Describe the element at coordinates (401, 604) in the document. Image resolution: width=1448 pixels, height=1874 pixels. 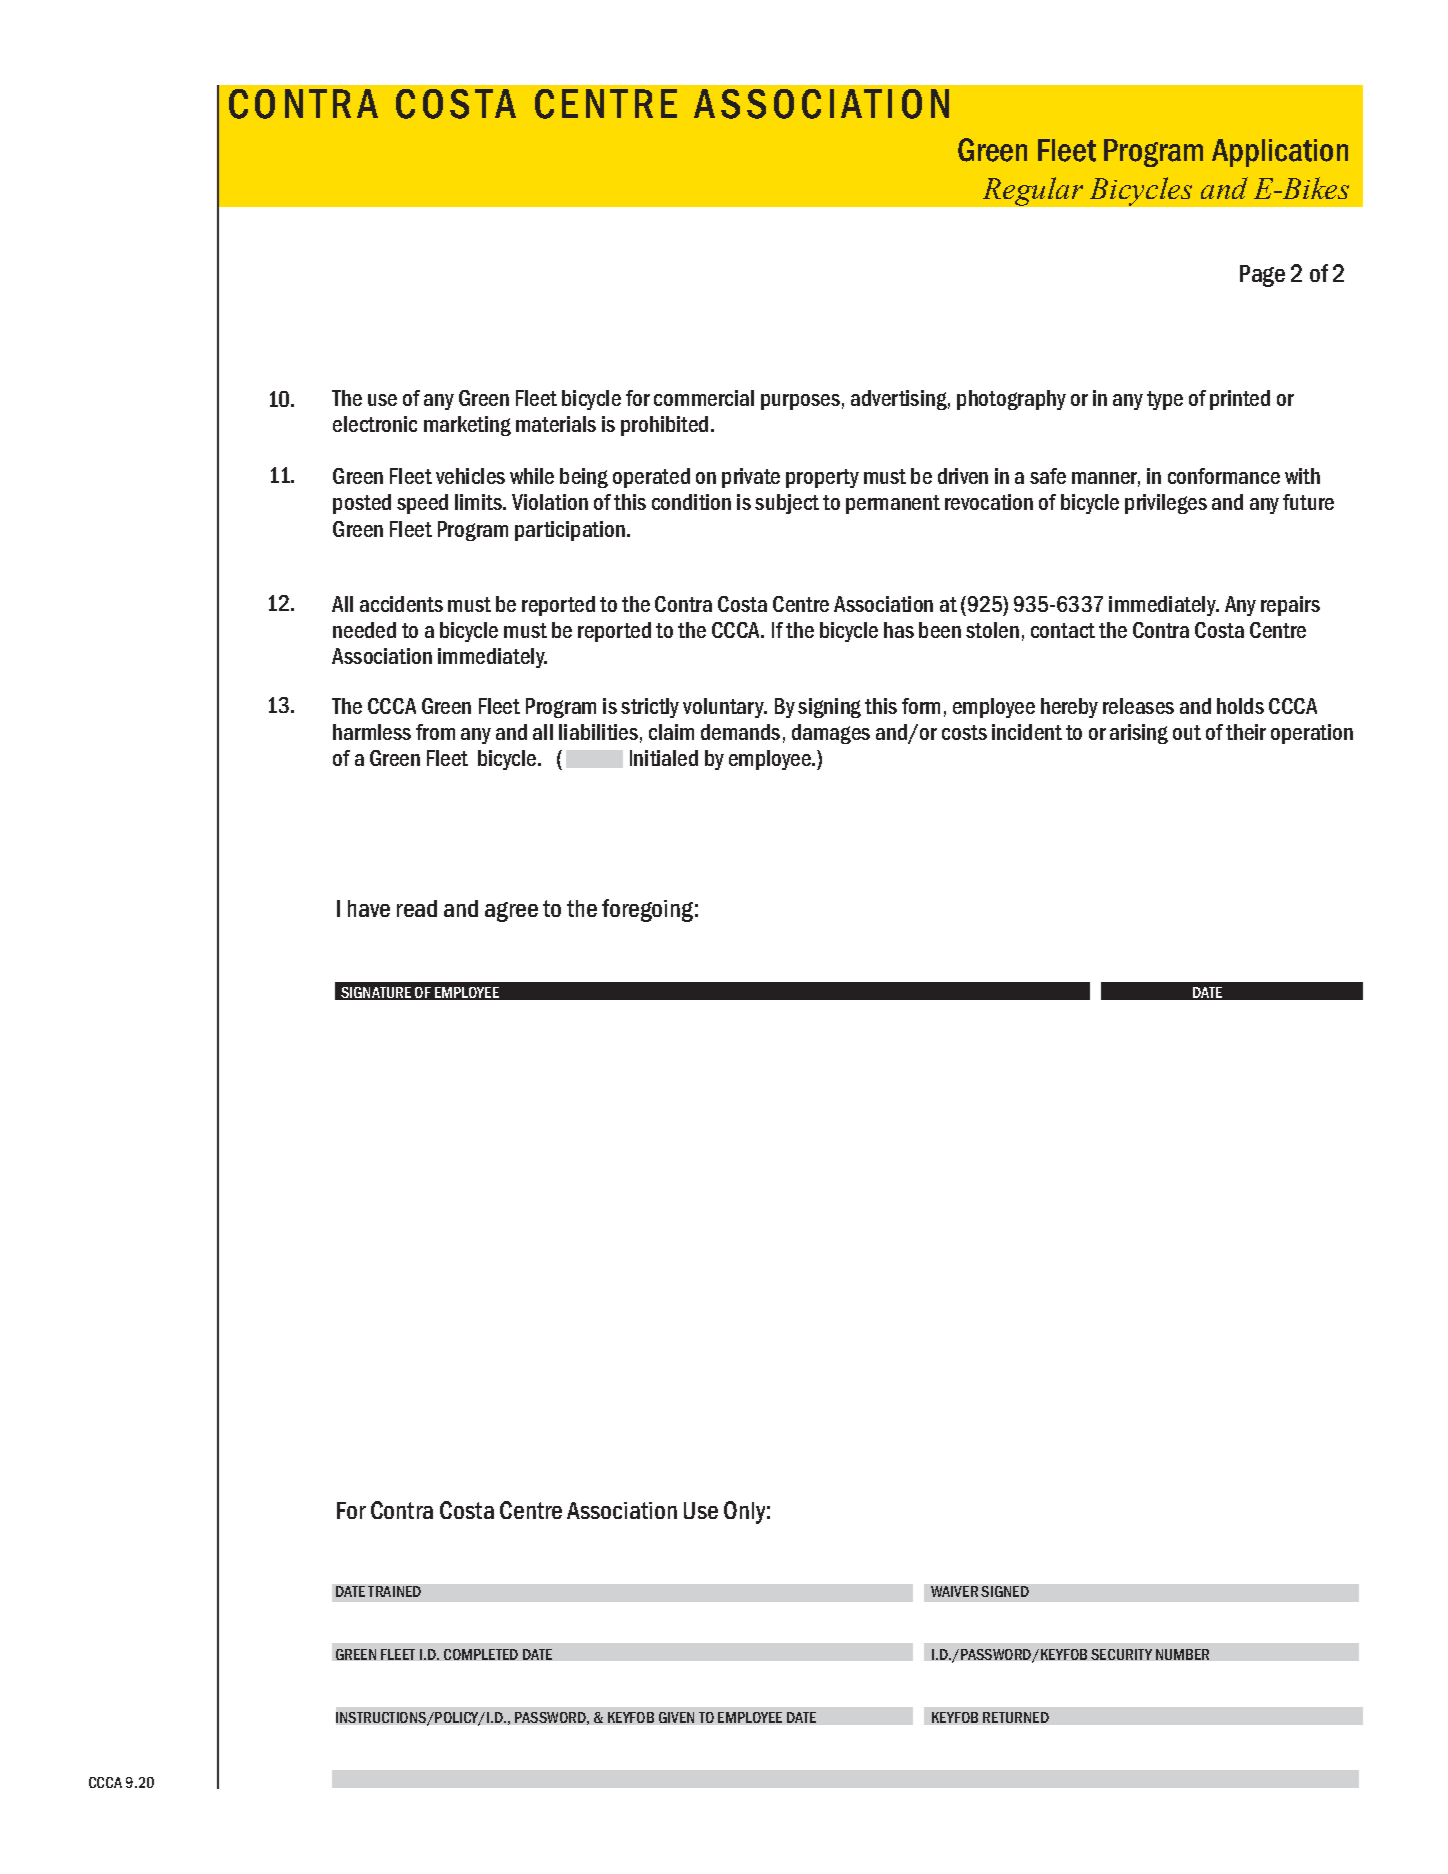
I see `accidents` at that location.
